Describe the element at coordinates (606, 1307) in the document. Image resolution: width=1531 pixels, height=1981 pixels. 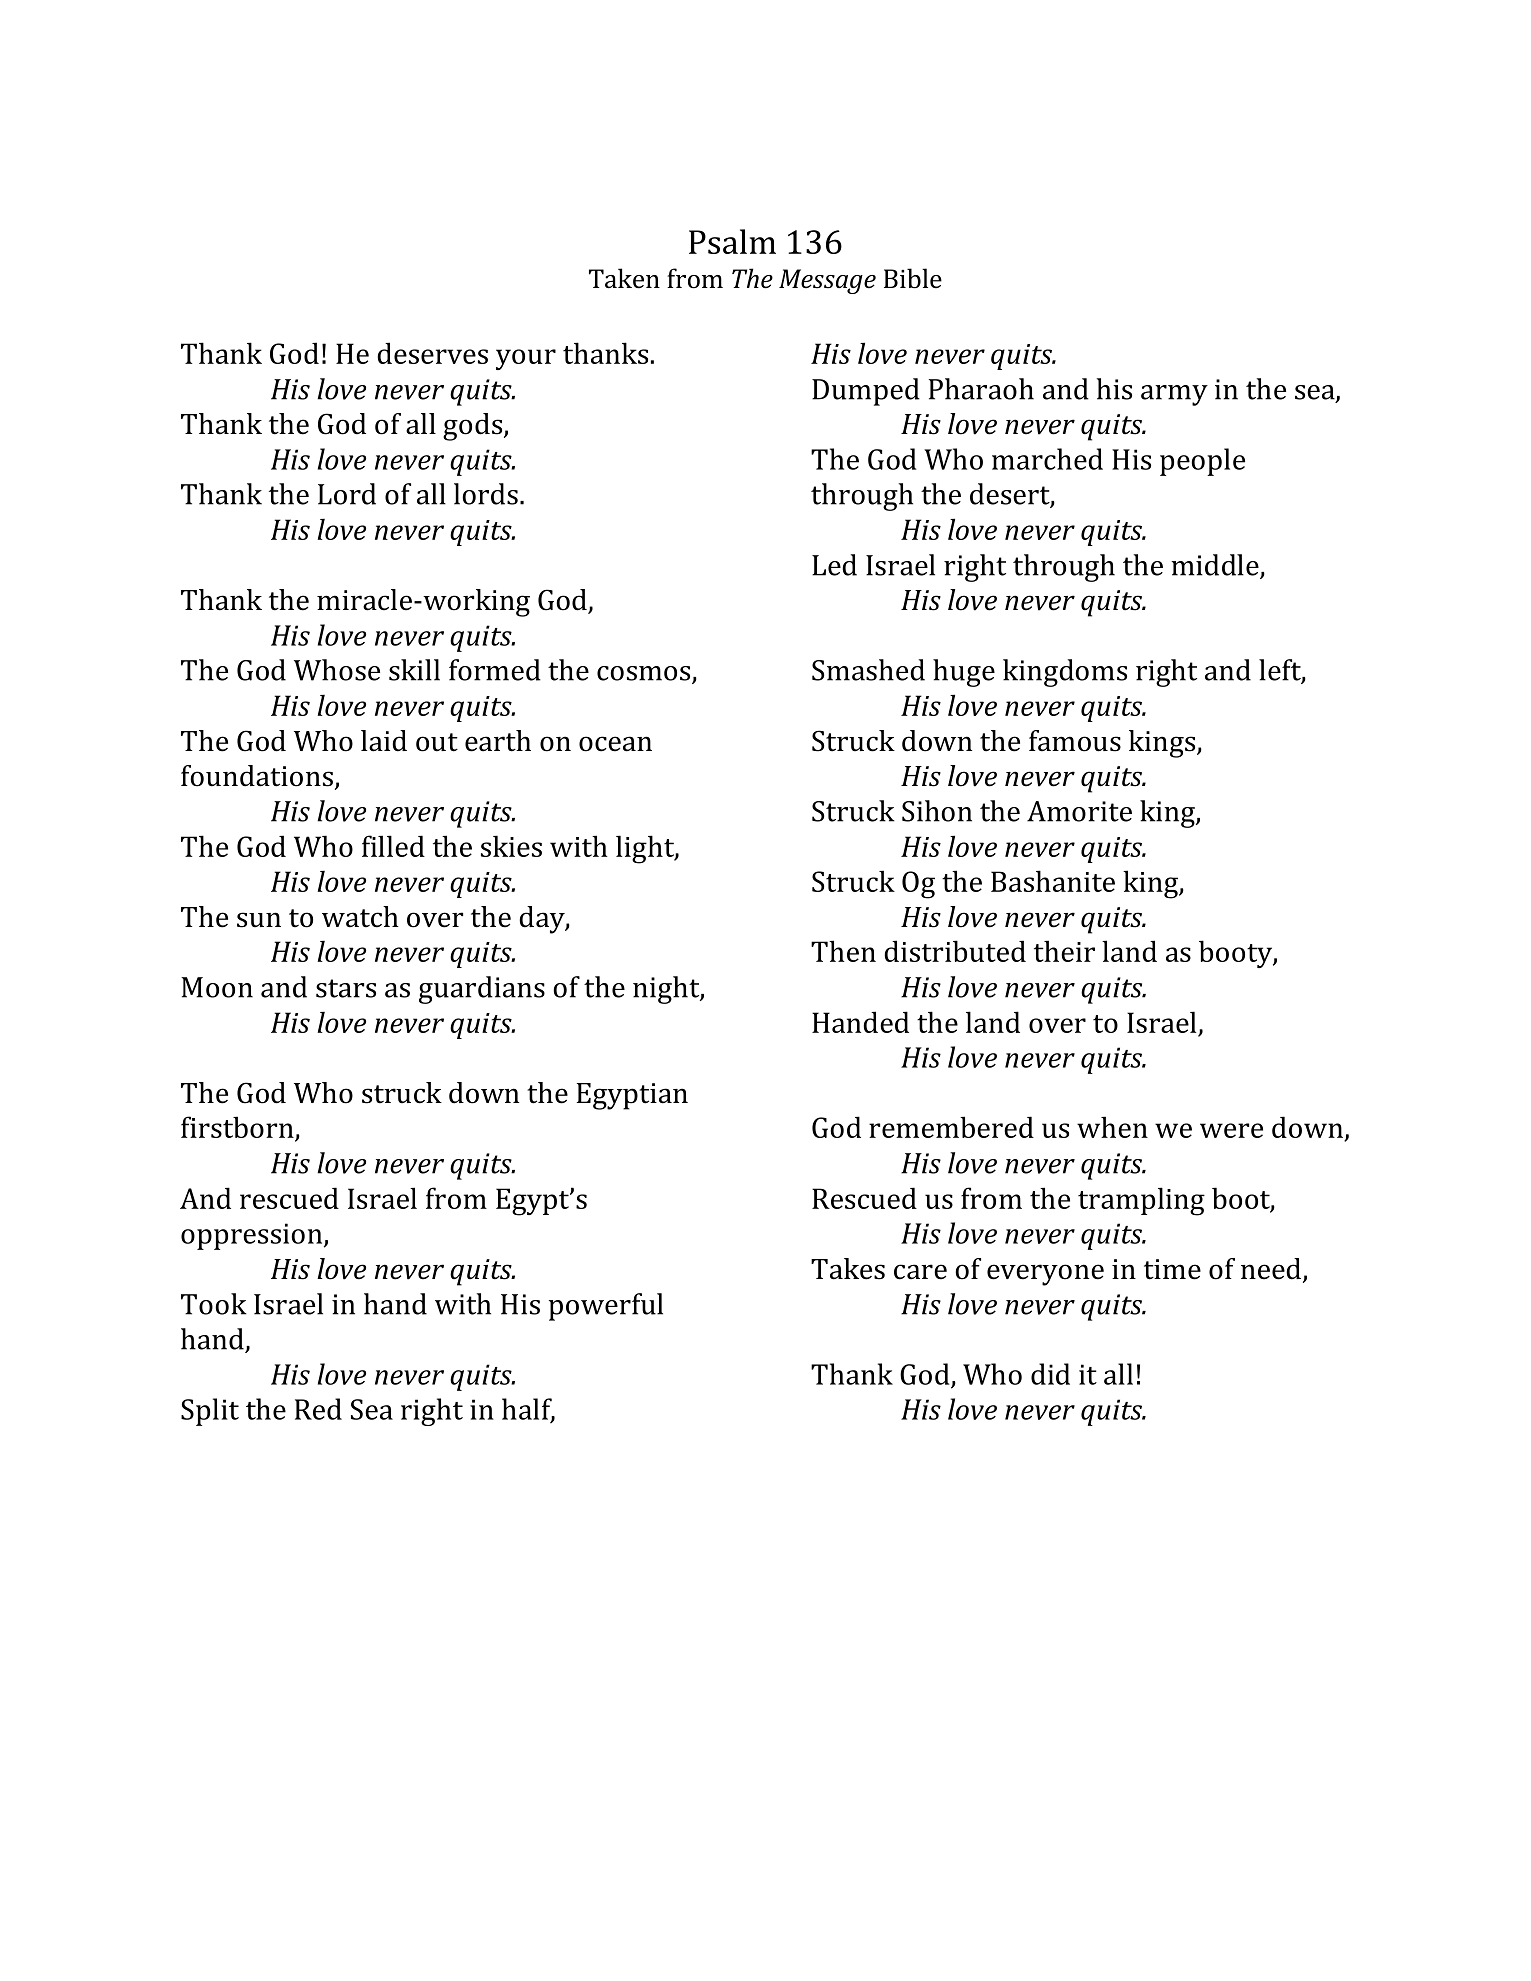
I see `powerful` at that location.
